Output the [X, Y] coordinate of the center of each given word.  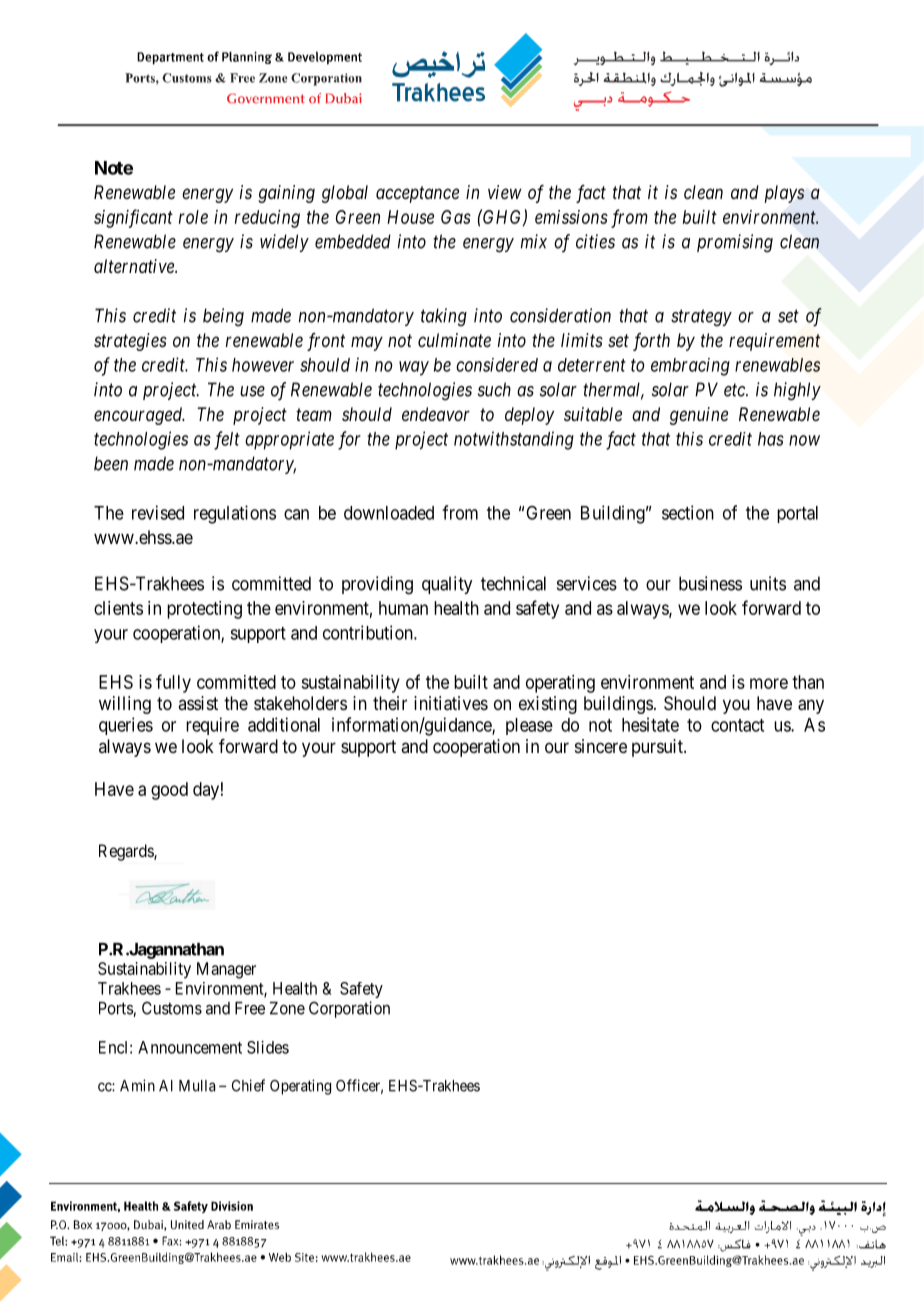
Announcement [190, 1047]
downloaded [389, 513]
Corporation [349, 1009]
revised [158, 512]
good [169, 791]
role [193, 217]
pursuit [658, 748]
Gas [456, 217]
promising [735, 243]
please [529, 726]
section [688, 512]
